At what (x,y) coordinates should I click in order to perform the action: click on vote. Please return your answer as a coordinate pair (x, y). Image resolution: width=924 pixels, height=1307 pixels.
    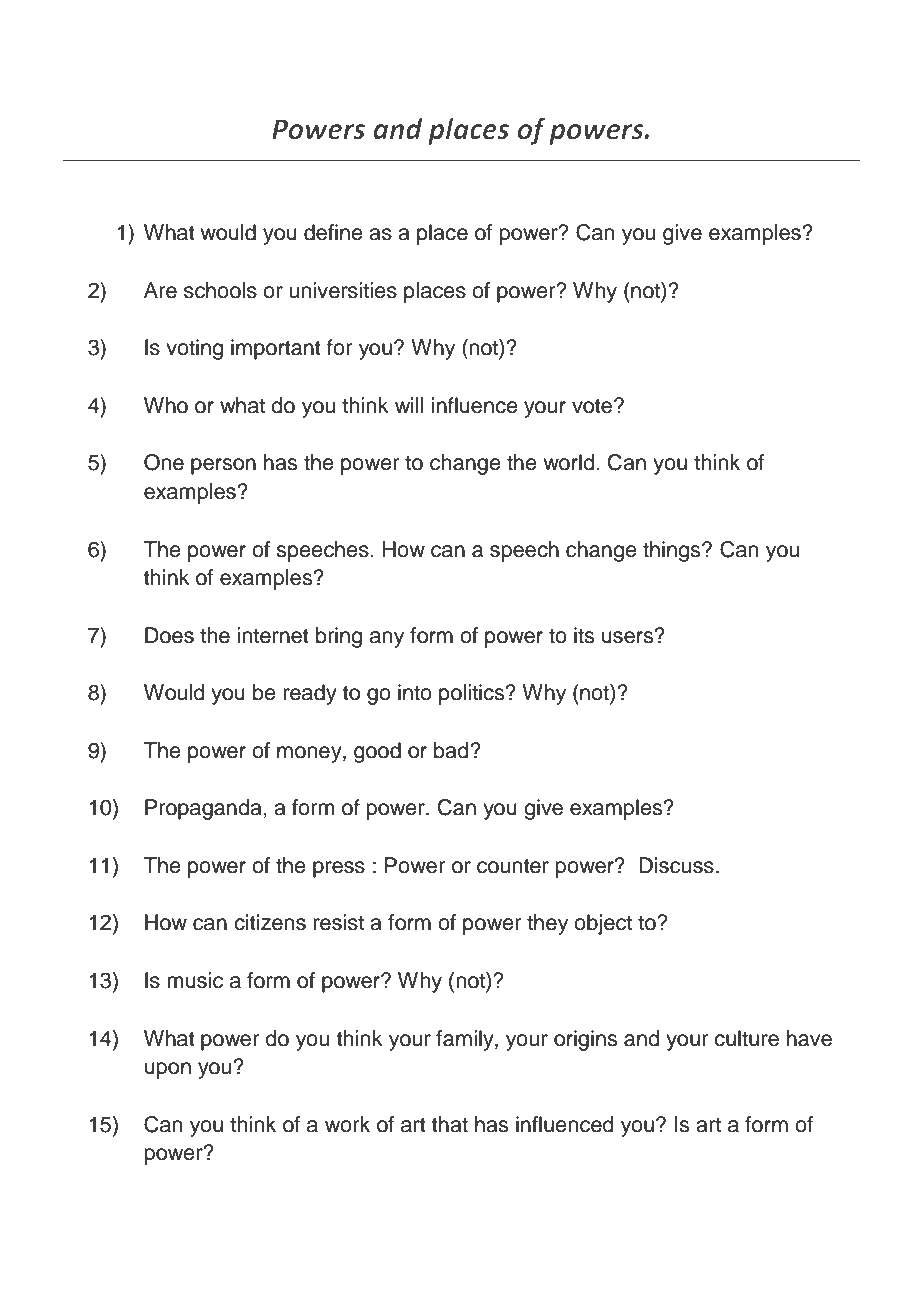
    Looking at the image, I should click on (593, 406).
